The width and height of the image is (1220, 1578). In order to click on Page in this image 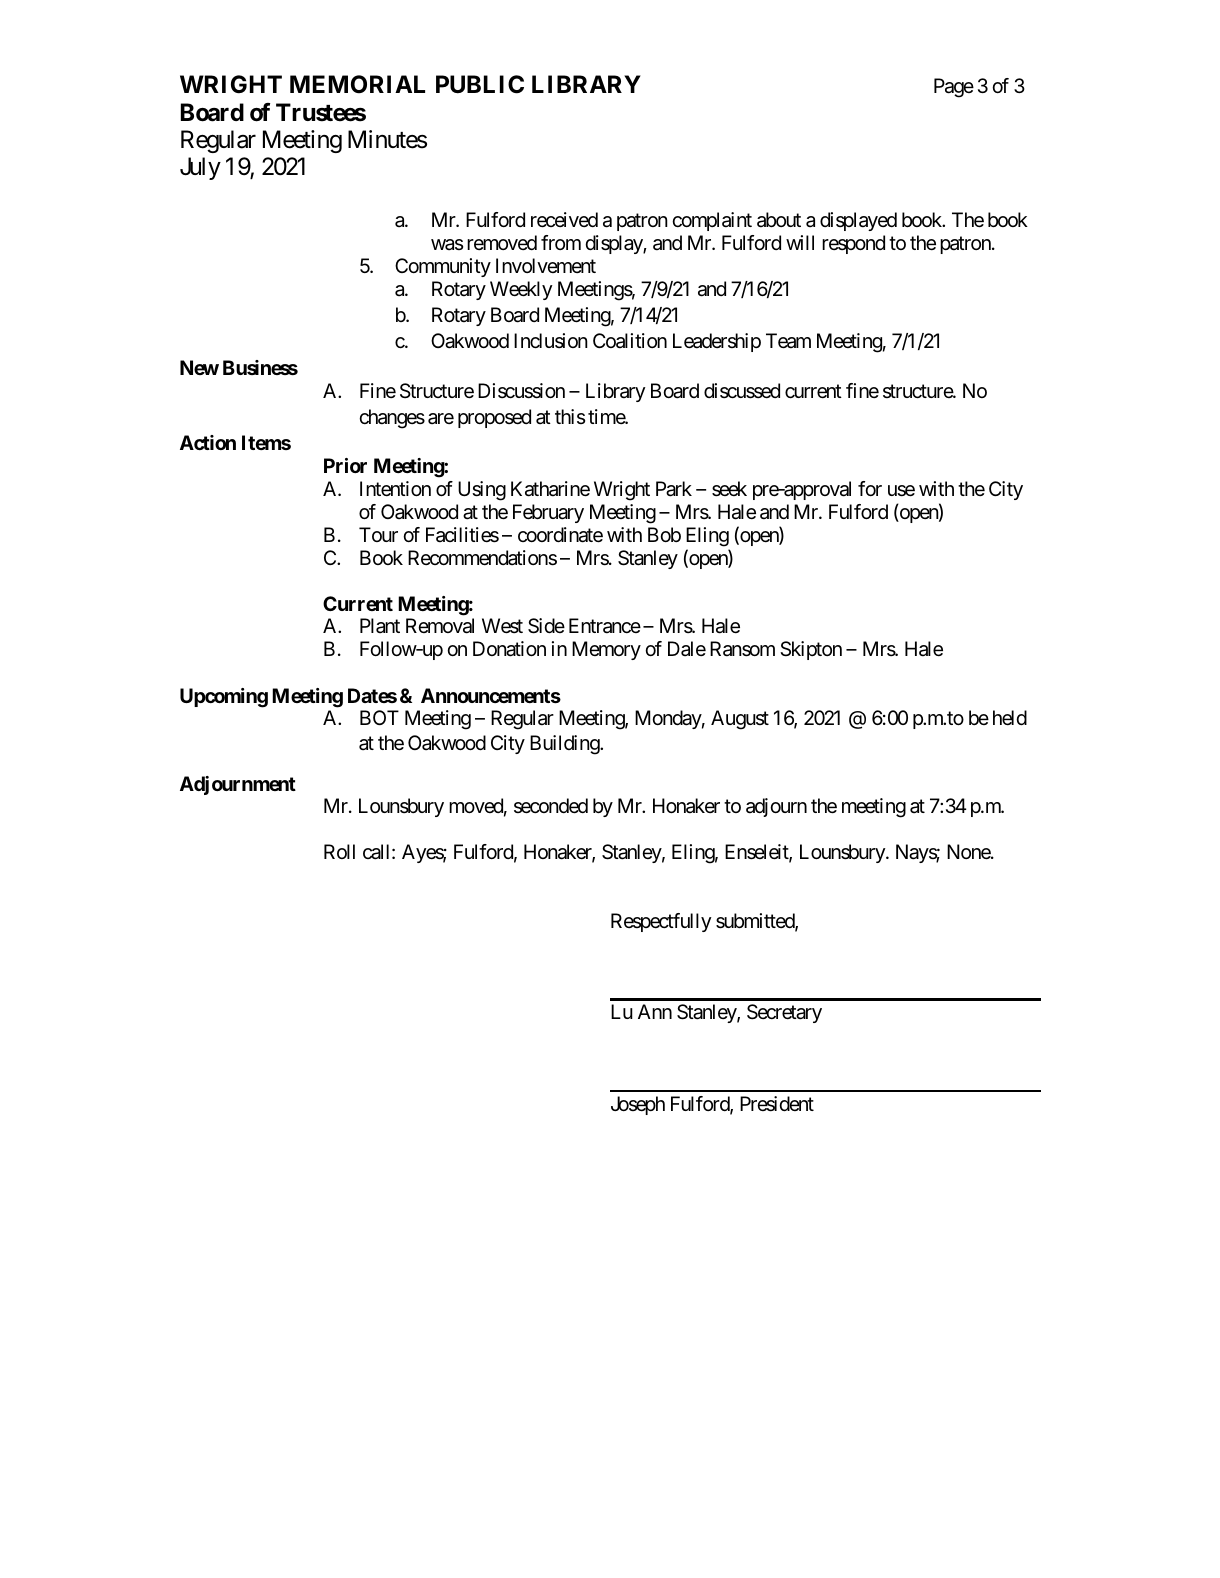, I will do `click(954, 88)`.
